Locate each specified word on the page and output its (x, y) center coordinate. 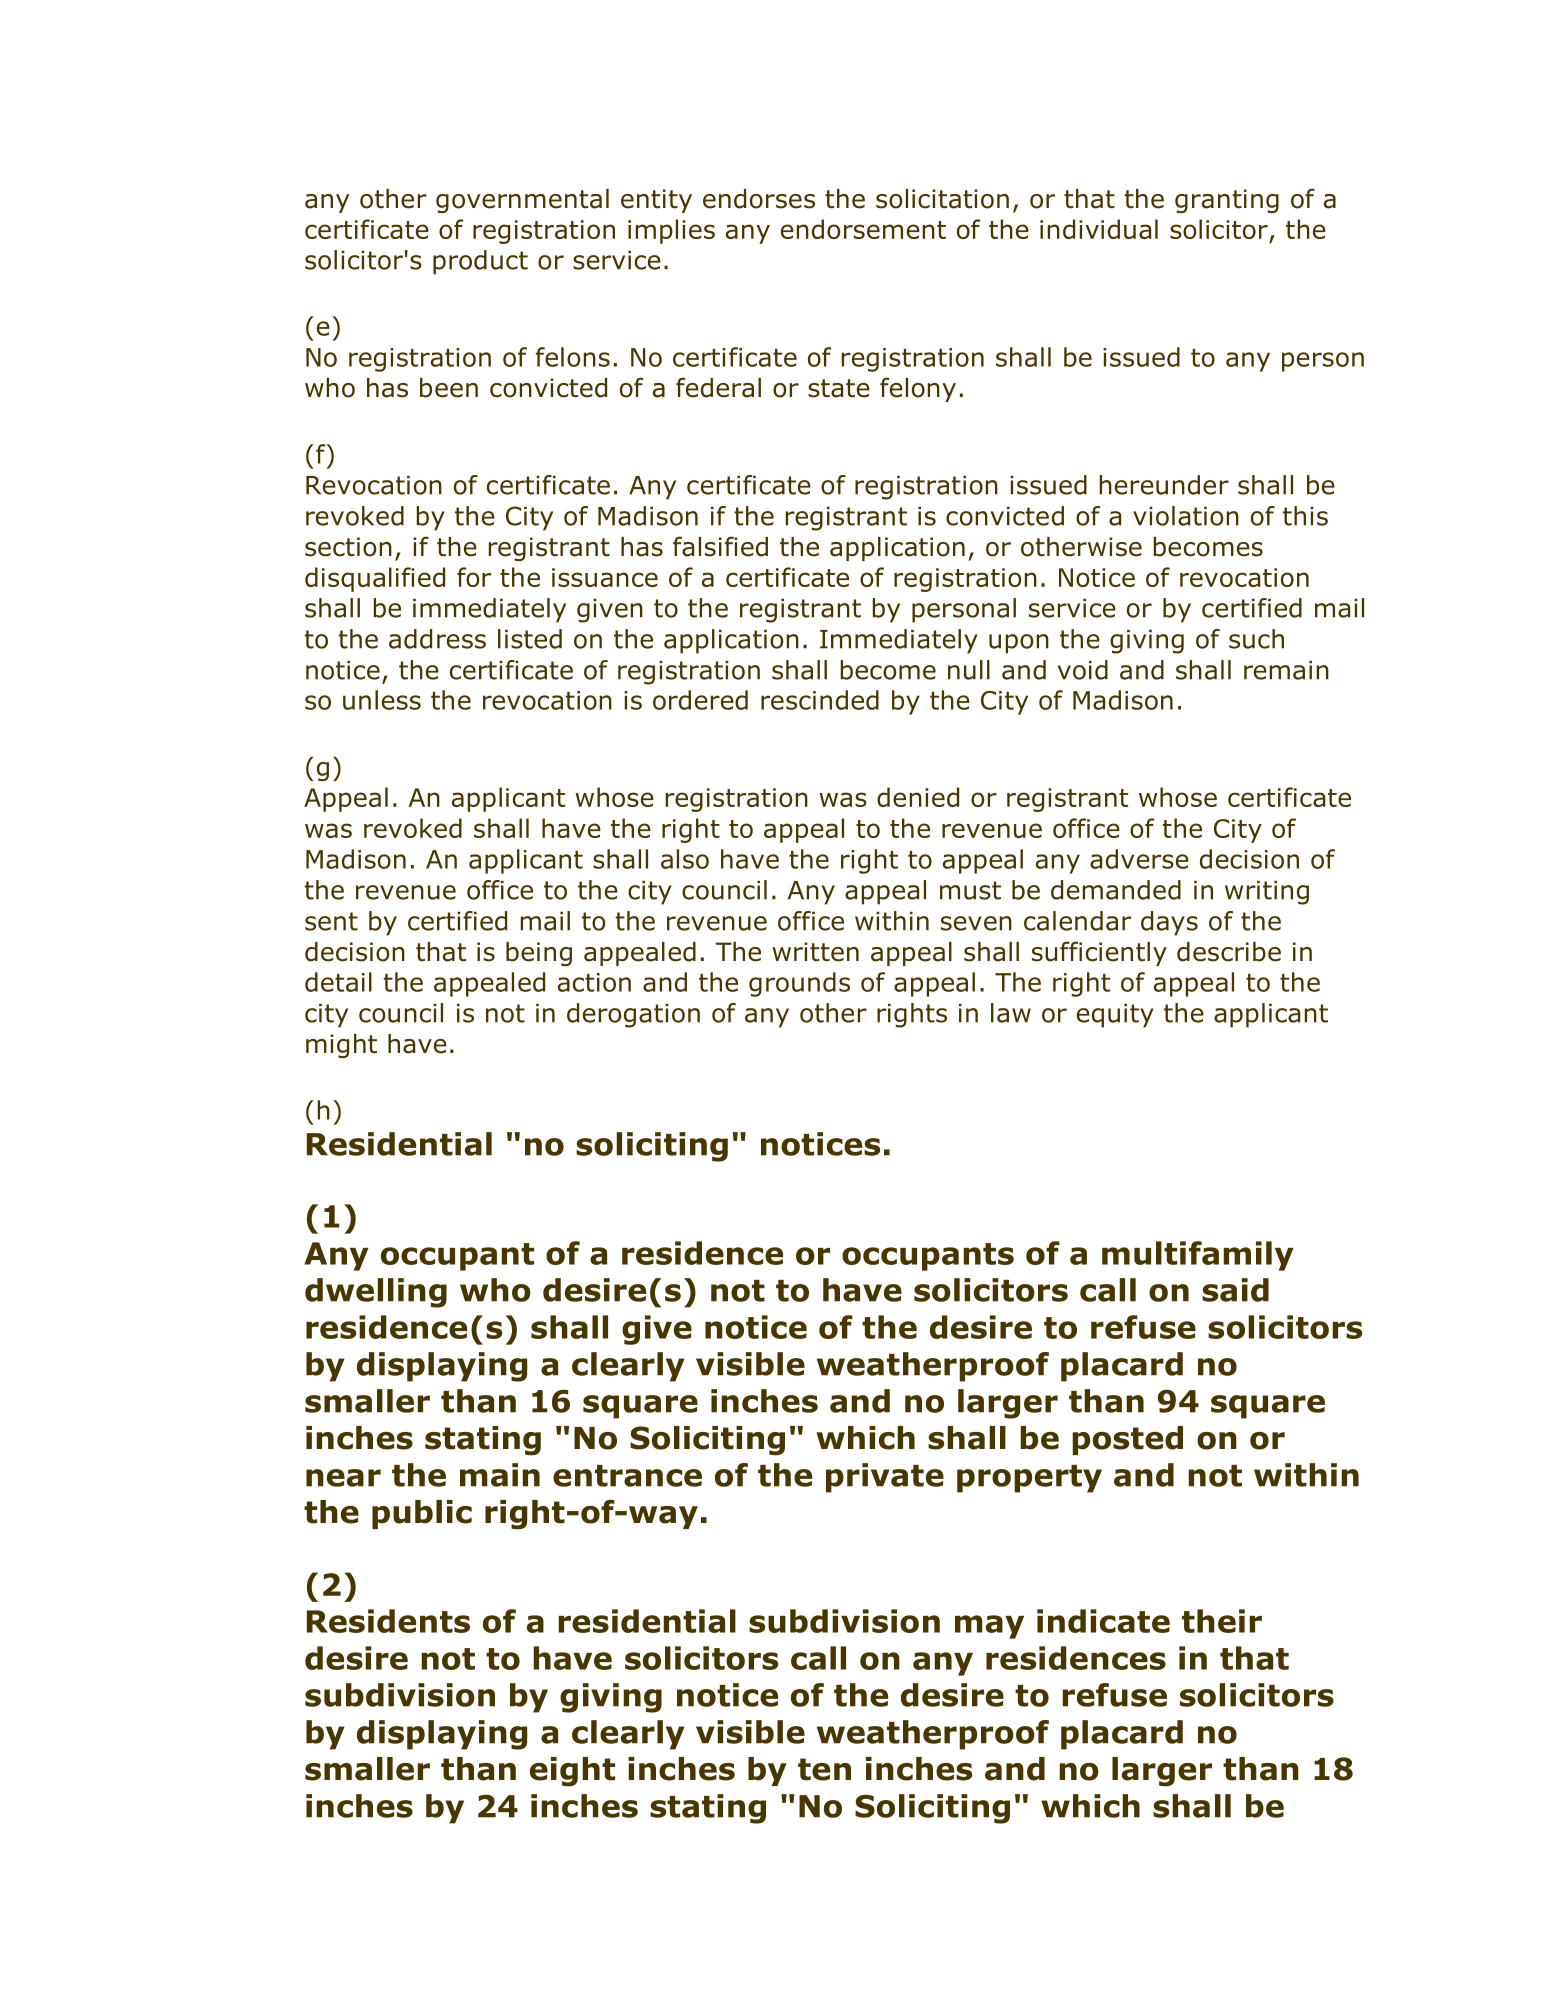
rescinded (820, 700)
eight (572, 1772)
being (539, 954)
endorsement (863, 229)
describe (1229, 952)
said (1235, 1290)
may (989, 1627)
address (437, 639)
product (480, 262)
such (1256, 639)
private (885, 1478)
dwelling (376, 1293)
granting (1227, 201)
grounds (799, 984)
